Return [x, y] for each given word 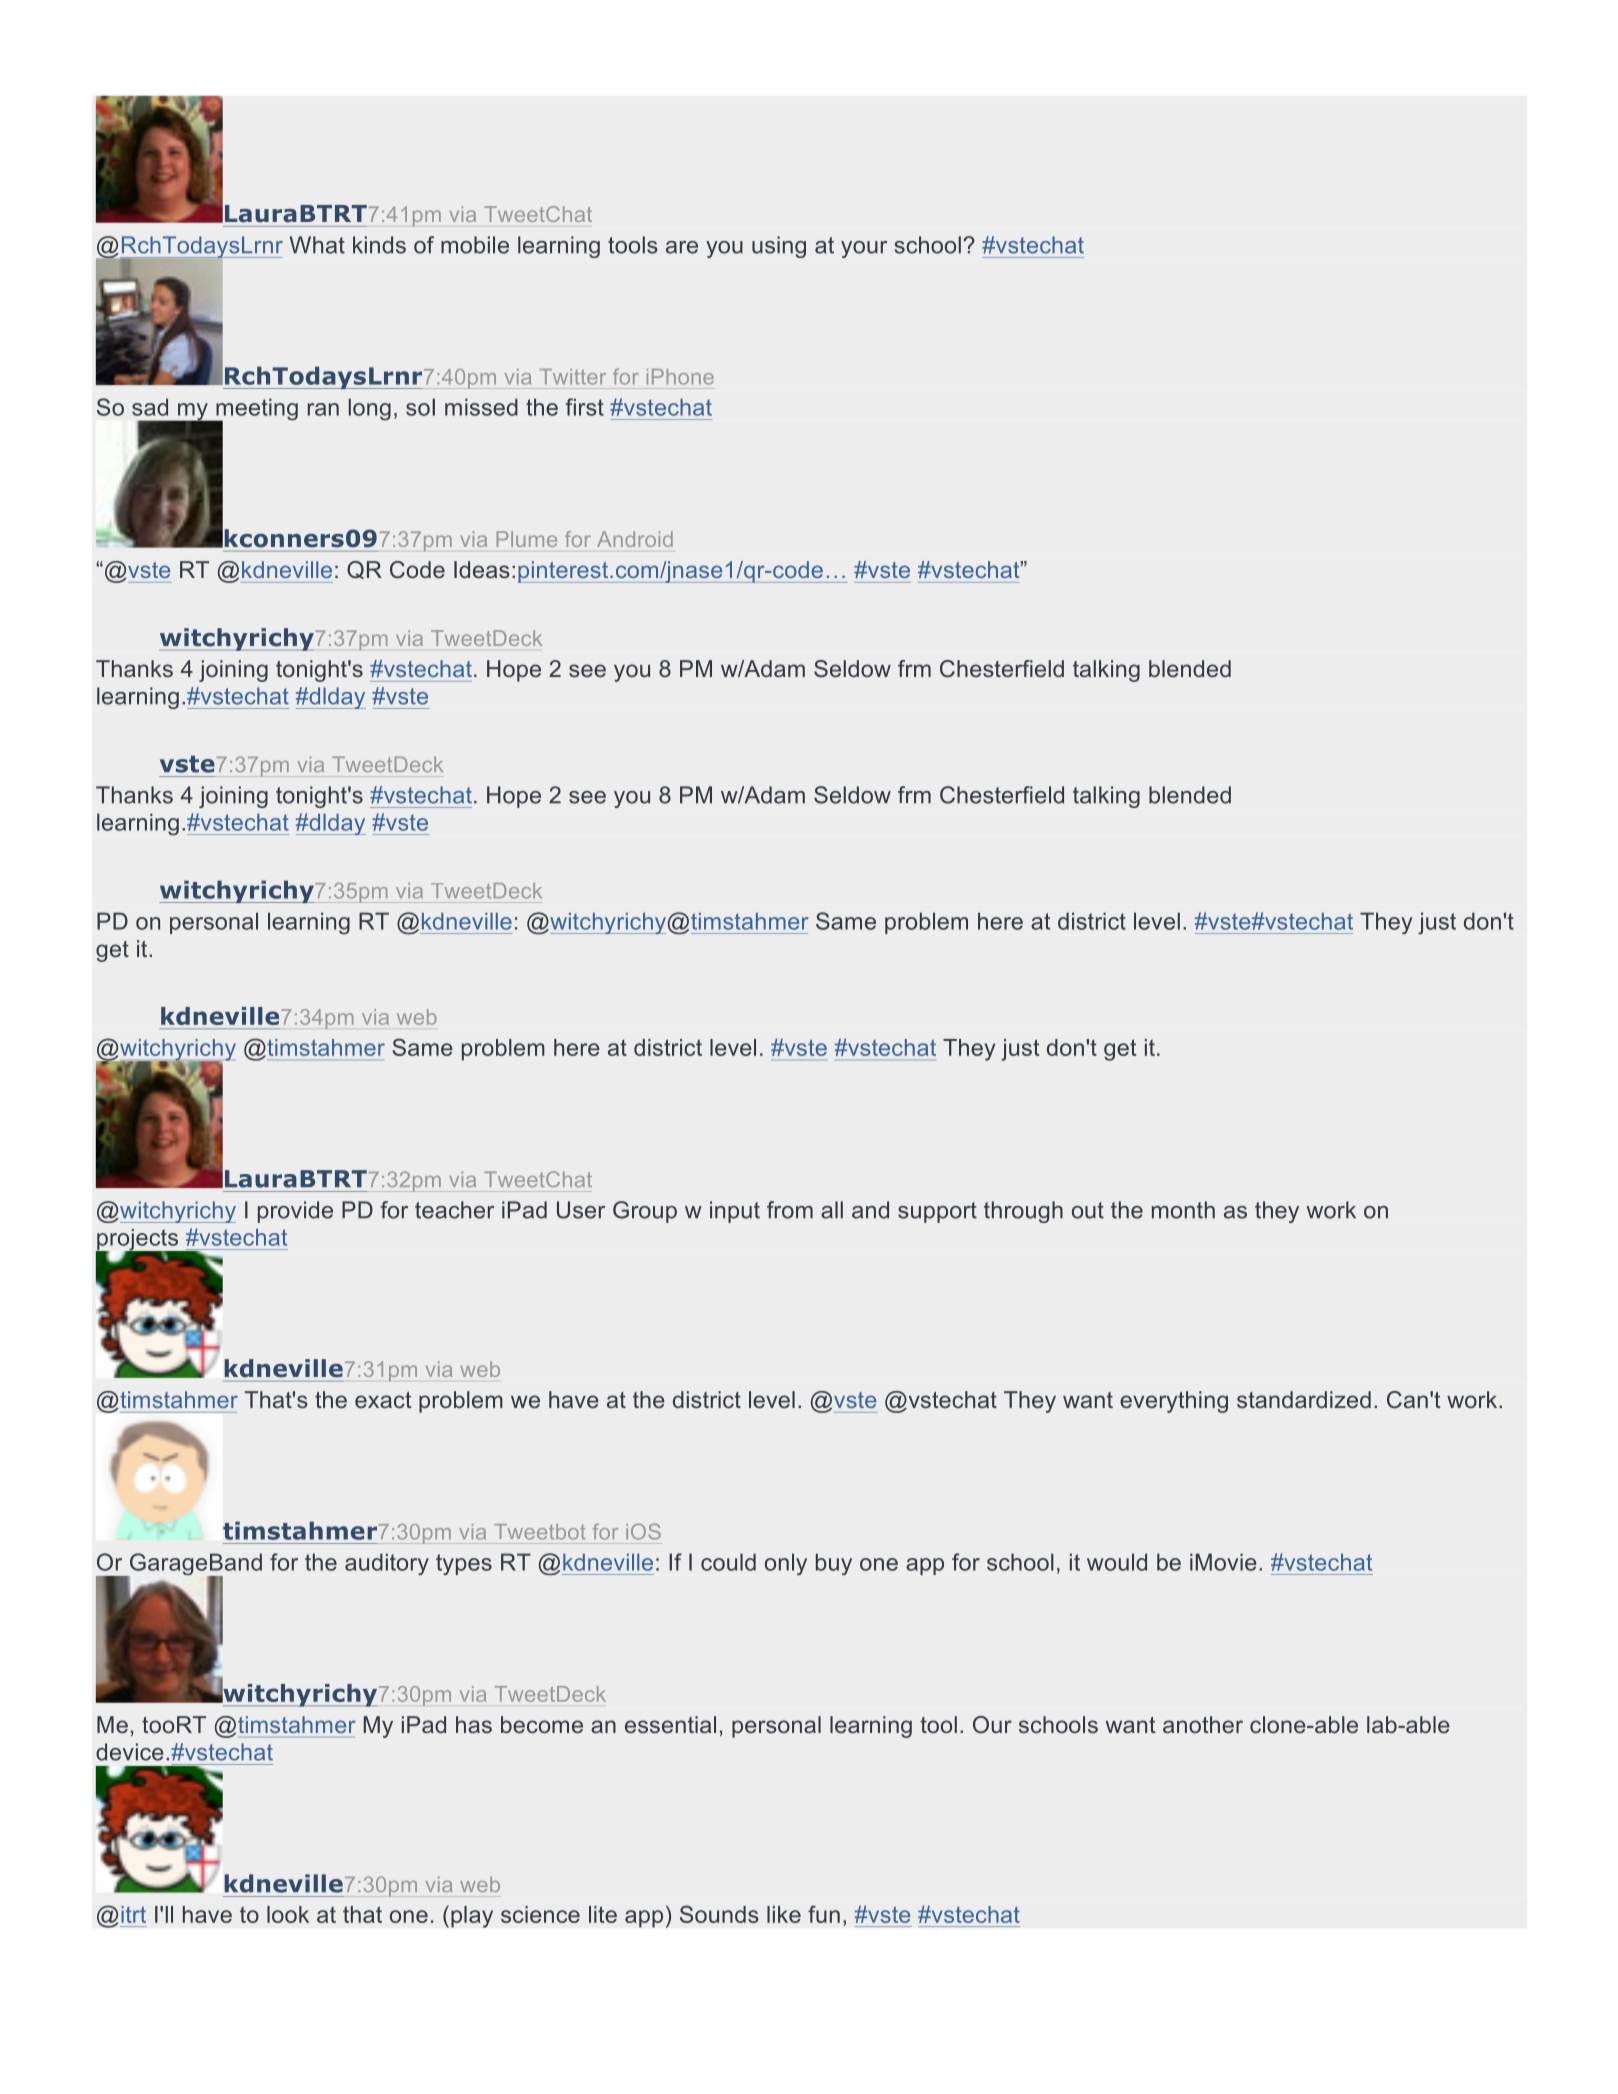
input [735, 1212]
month [1183, 1210]
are [682, 247]
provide [295, 1212]
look [288, 1914]
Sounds [719, 1914]
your [864, 249]
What [317, 245]
